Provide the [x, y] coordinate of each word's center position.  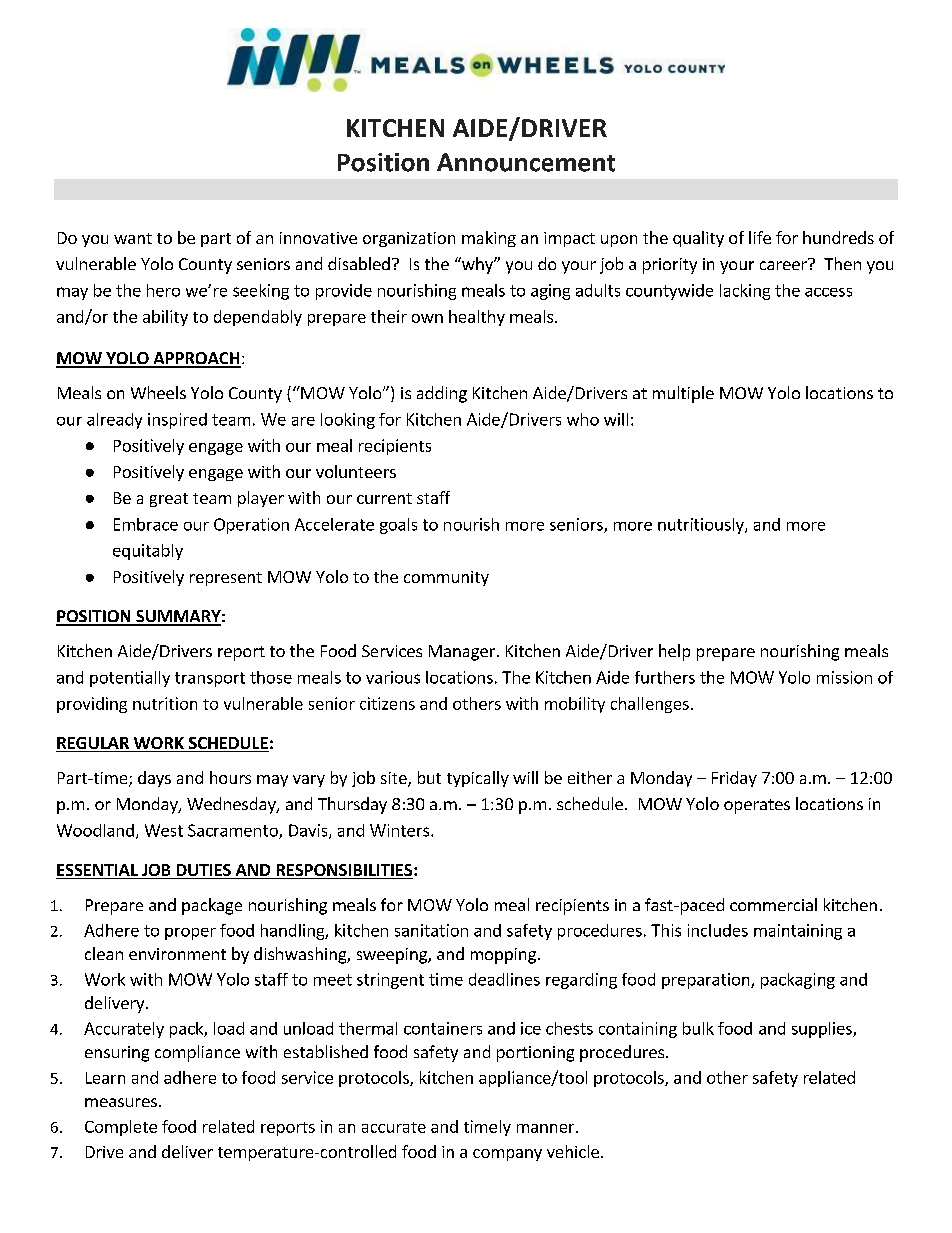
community [446, 578]
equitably [148, 552]
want [133, 238]
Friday [734, 779]
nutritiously [702, 526]
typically [478, 779]
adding [442, 394]
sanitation [431, 930]
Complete [121, 1128]
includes [718, 930]
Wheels [158, 392]
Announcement [526, 162]
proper [190, 934]
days [154, 779]
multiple [683, 394]
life [760, 237]
